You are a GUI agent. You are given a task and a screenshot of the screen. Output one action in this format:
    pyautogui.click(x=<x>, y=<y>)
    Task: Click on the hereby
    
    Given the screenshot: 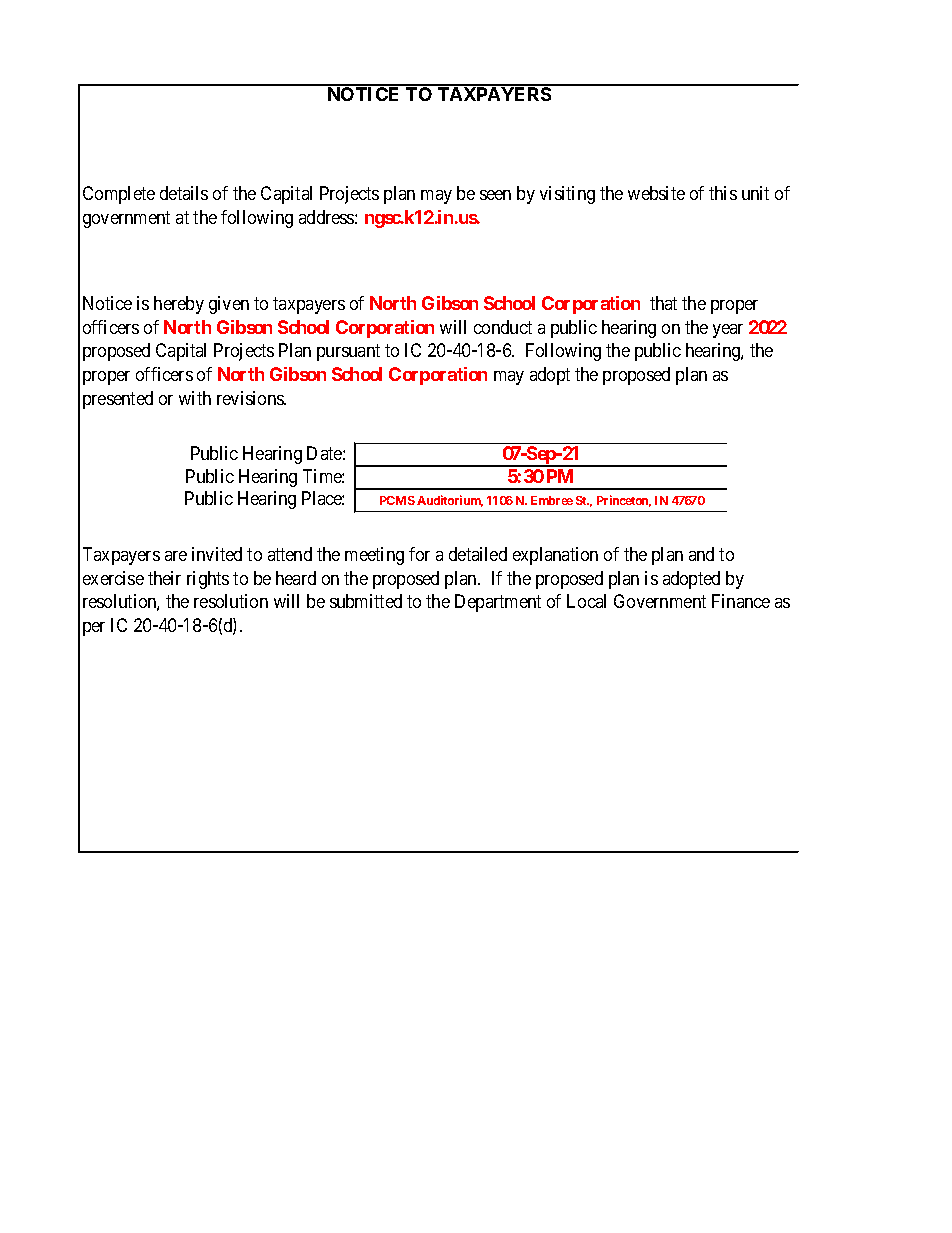 What is the action you would take?
    pyautogui.click(x=179, y=305)
